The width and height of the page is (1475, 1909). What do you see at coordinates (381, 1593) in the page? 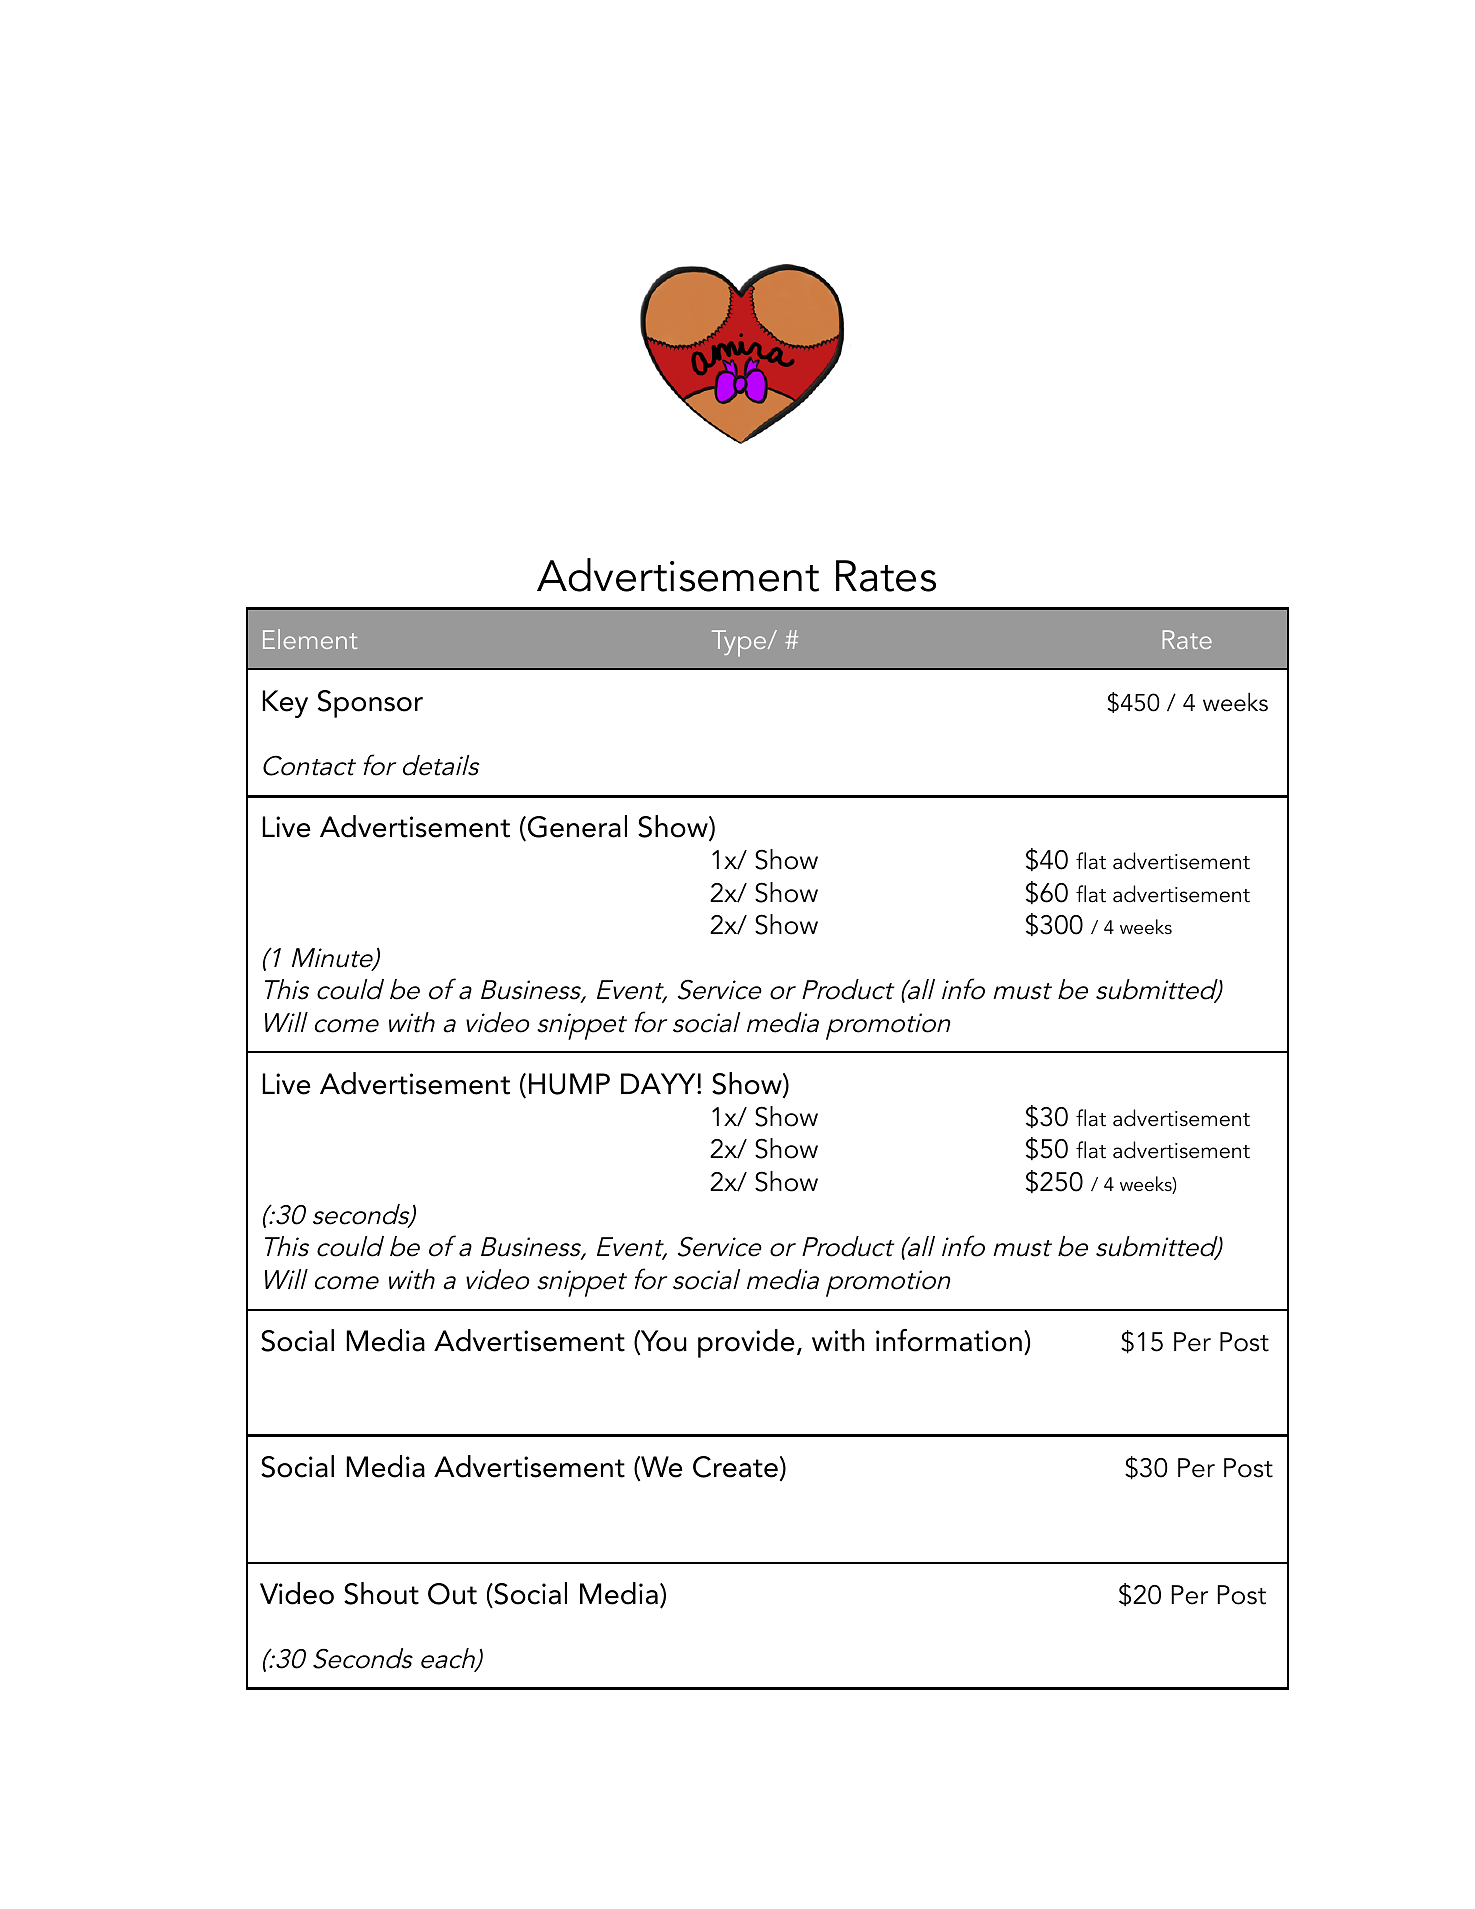
I see `Shout` at bounding box center [381, 1593].
